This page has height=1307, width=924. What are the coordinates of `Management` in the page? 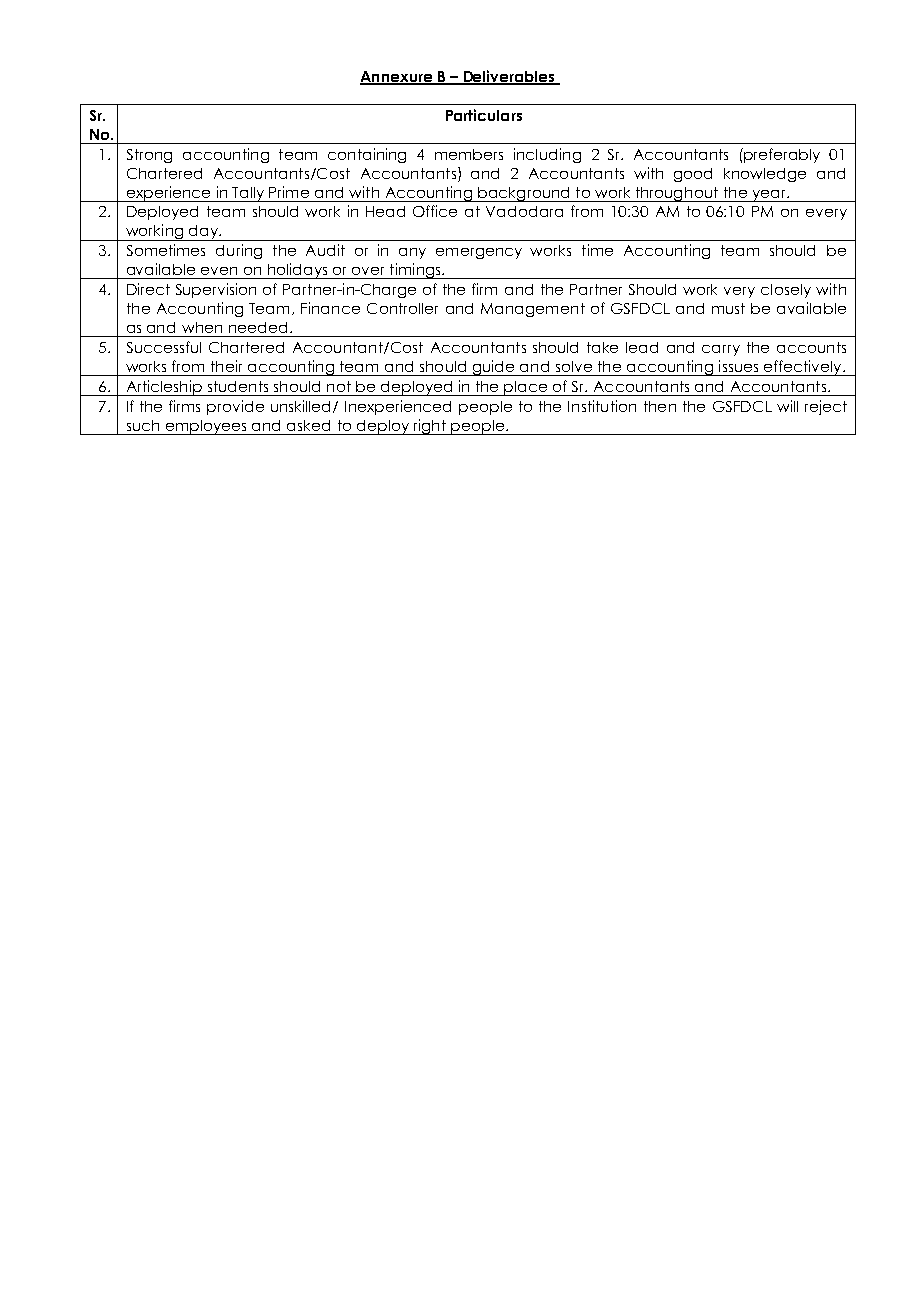 It's located at (533, 310).
